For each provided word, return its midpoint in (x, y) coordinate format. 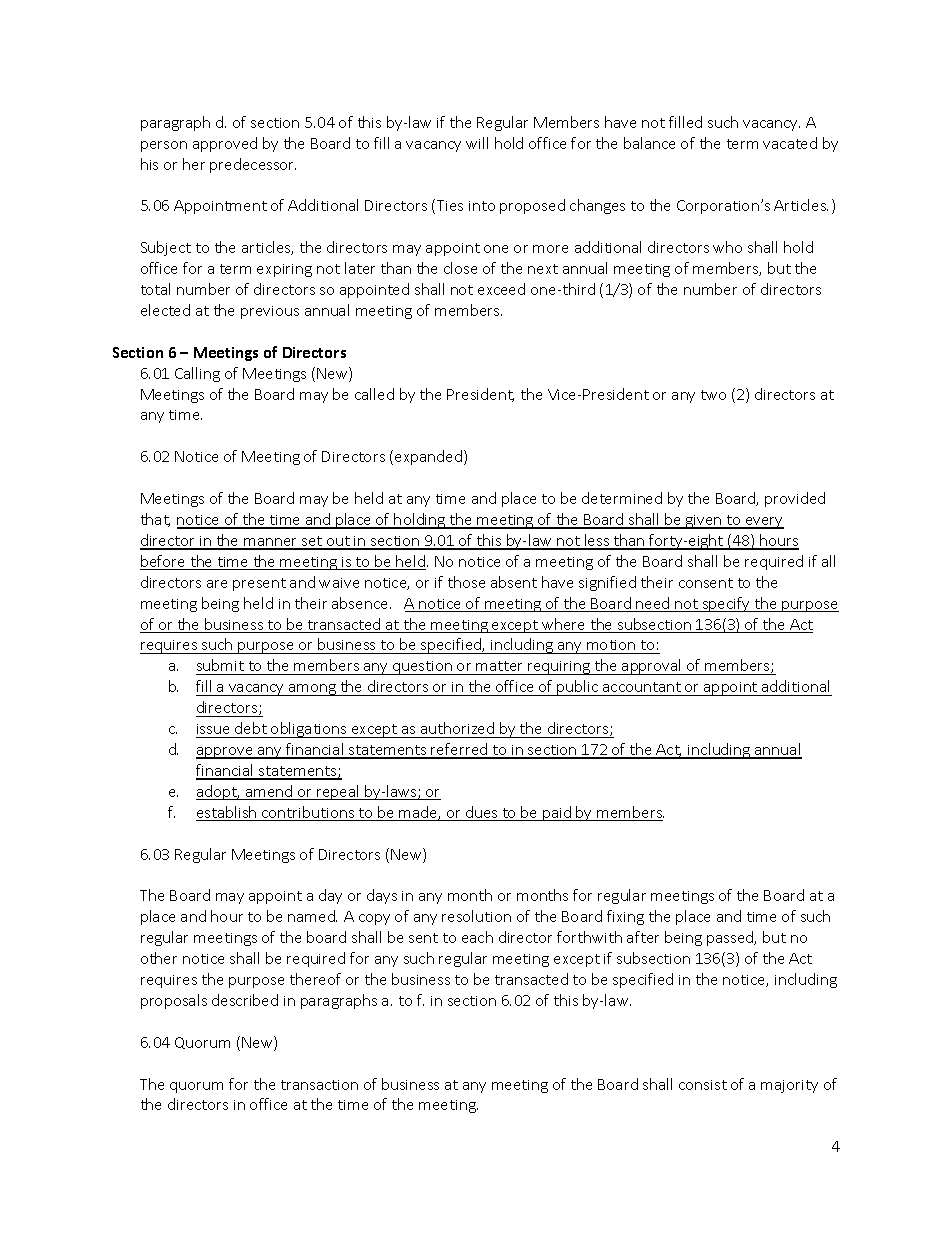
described (245, 1000)
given (704, 522)
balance (649, 143)
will (477, 143)
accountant (642, 687)
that (155, 520)
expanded (430, 457)
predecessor (253, 165)
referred (460, 750)
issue (213, 729)
